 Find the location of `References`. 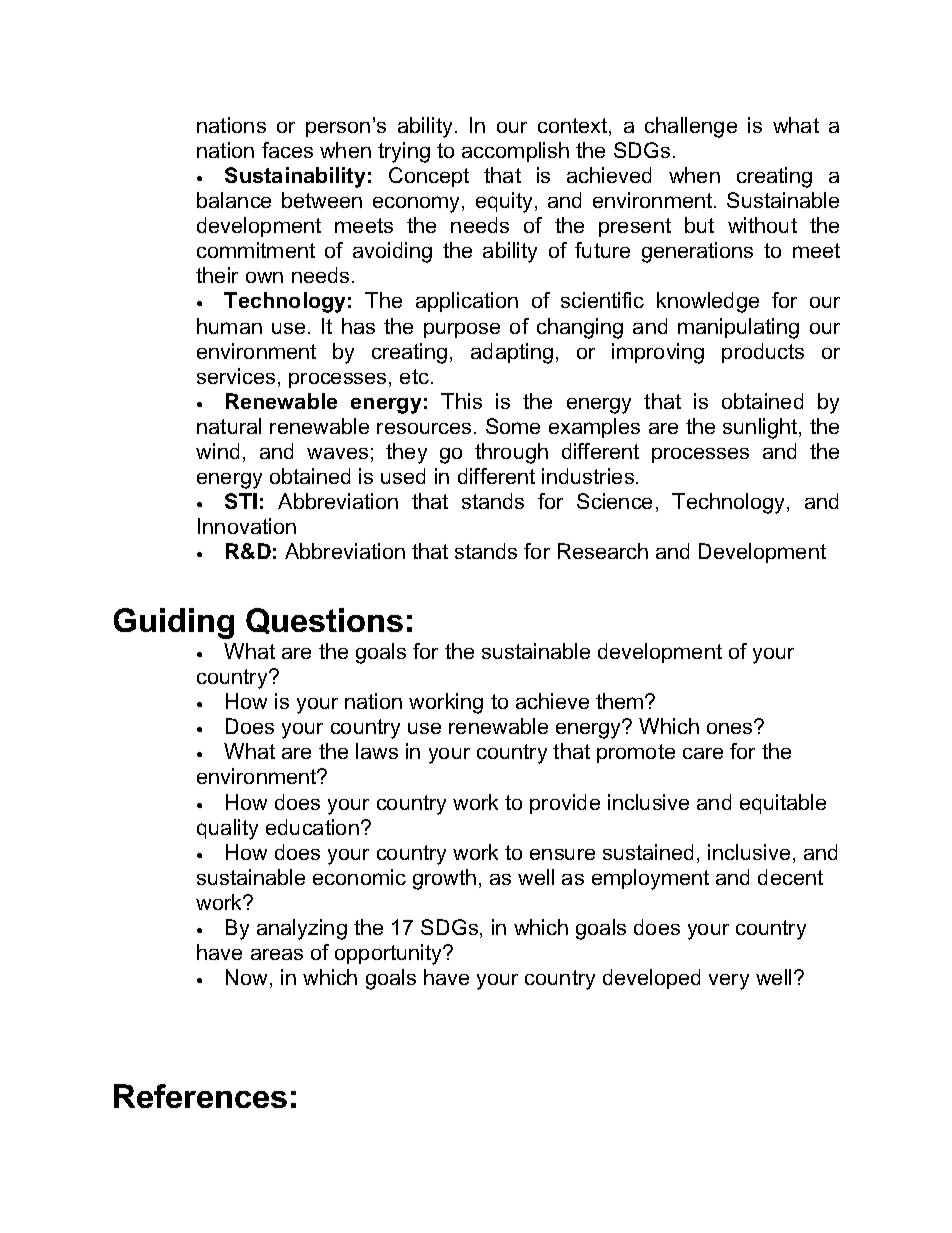

References is located at coordinates (200, 1096).
